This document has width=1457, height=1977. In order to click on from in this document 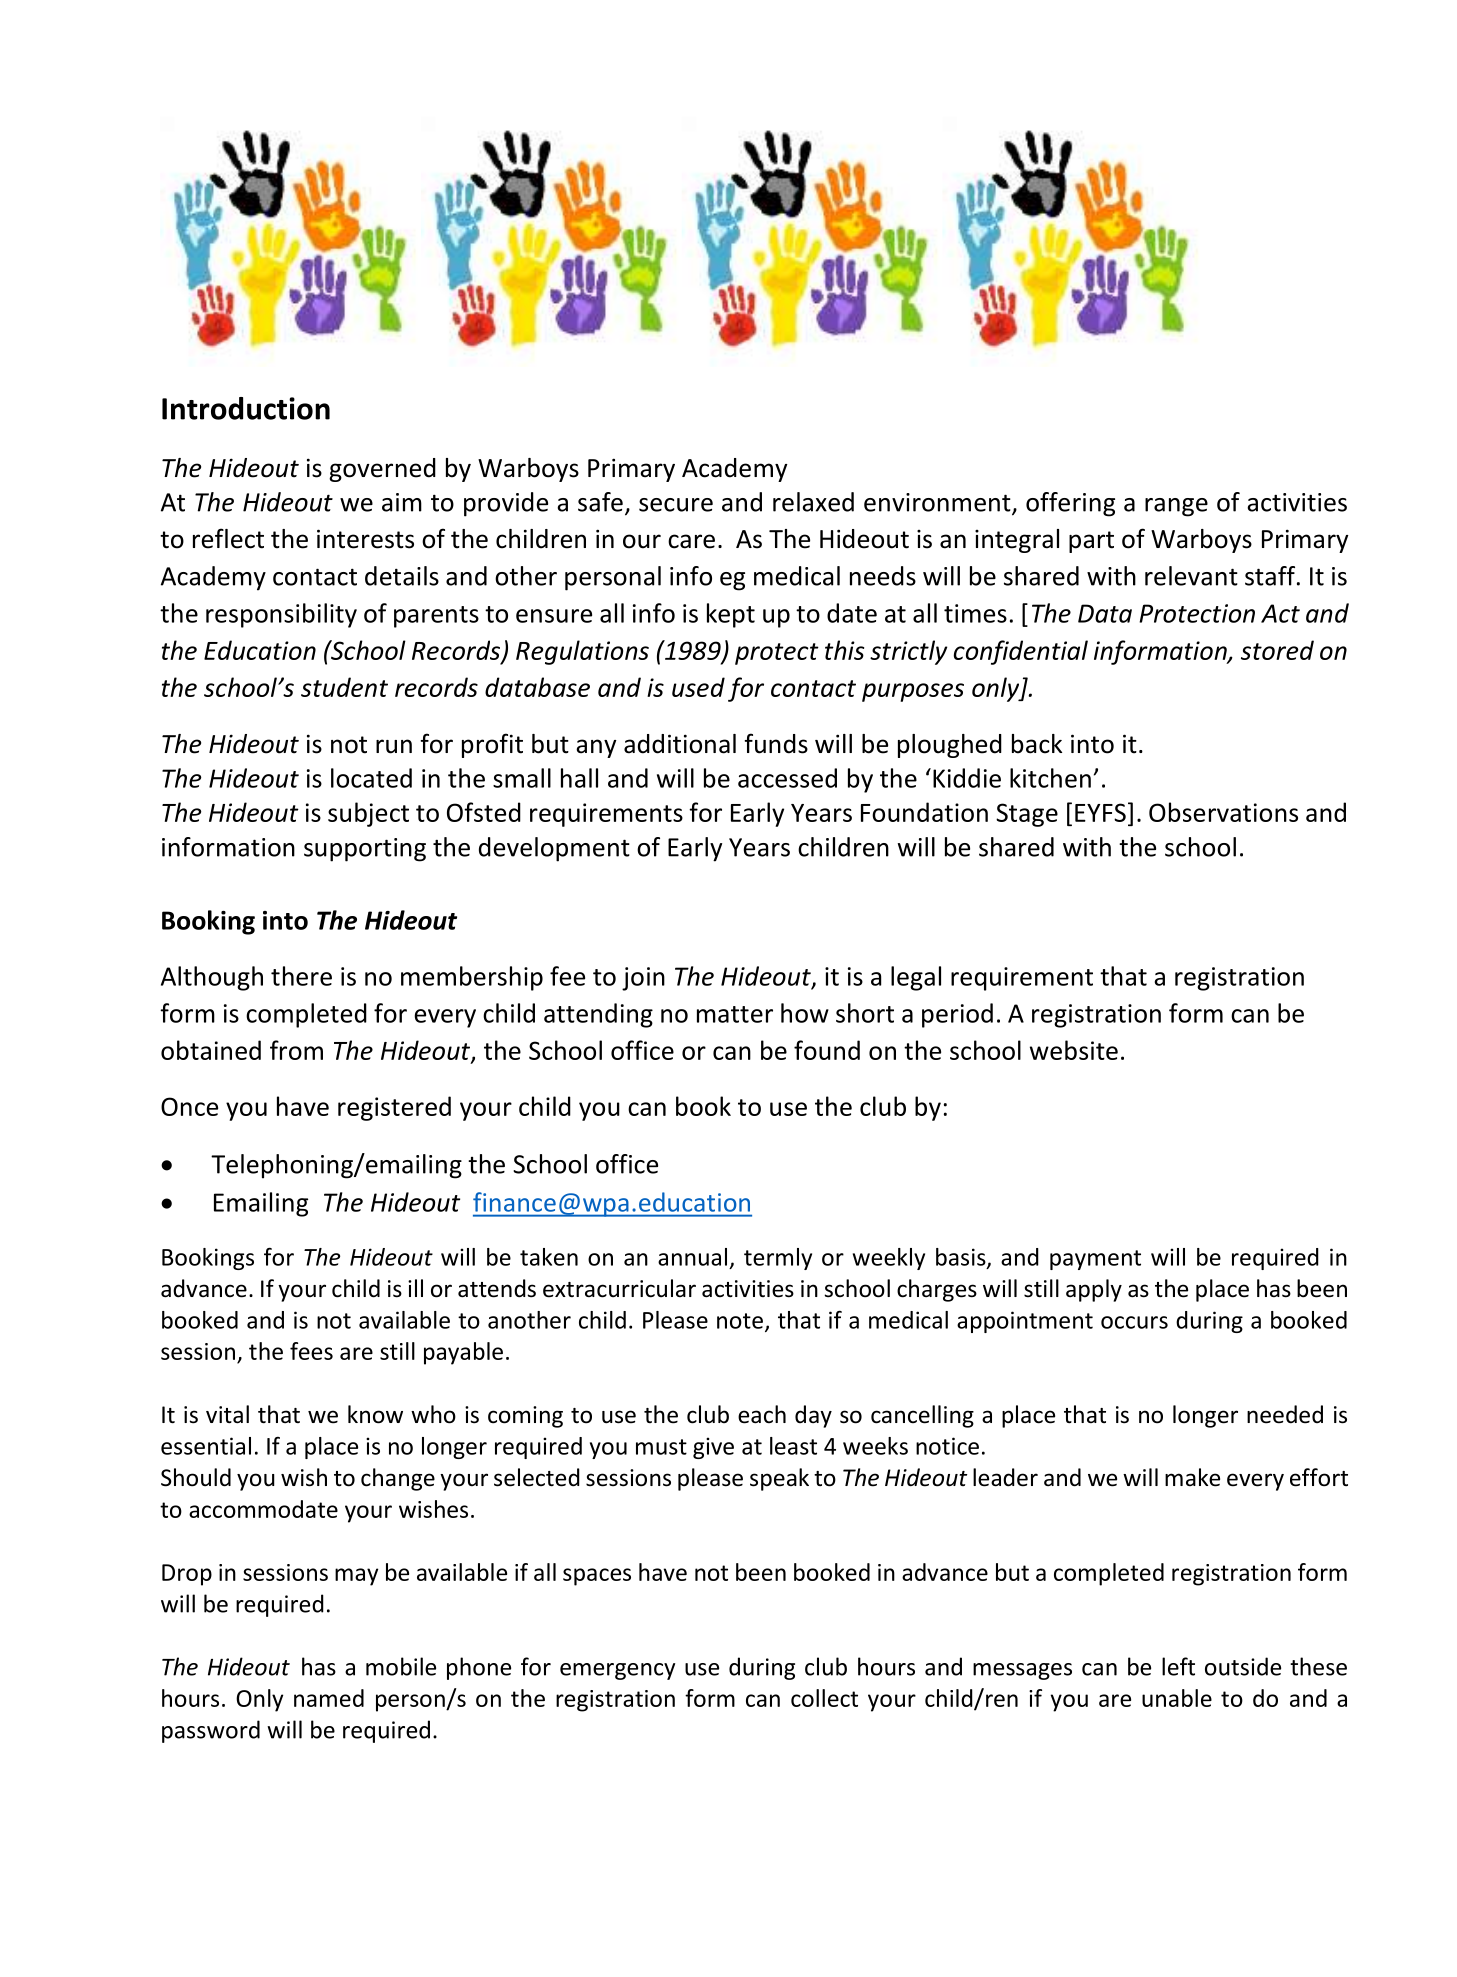, I will do `click(296, 1050)`.
